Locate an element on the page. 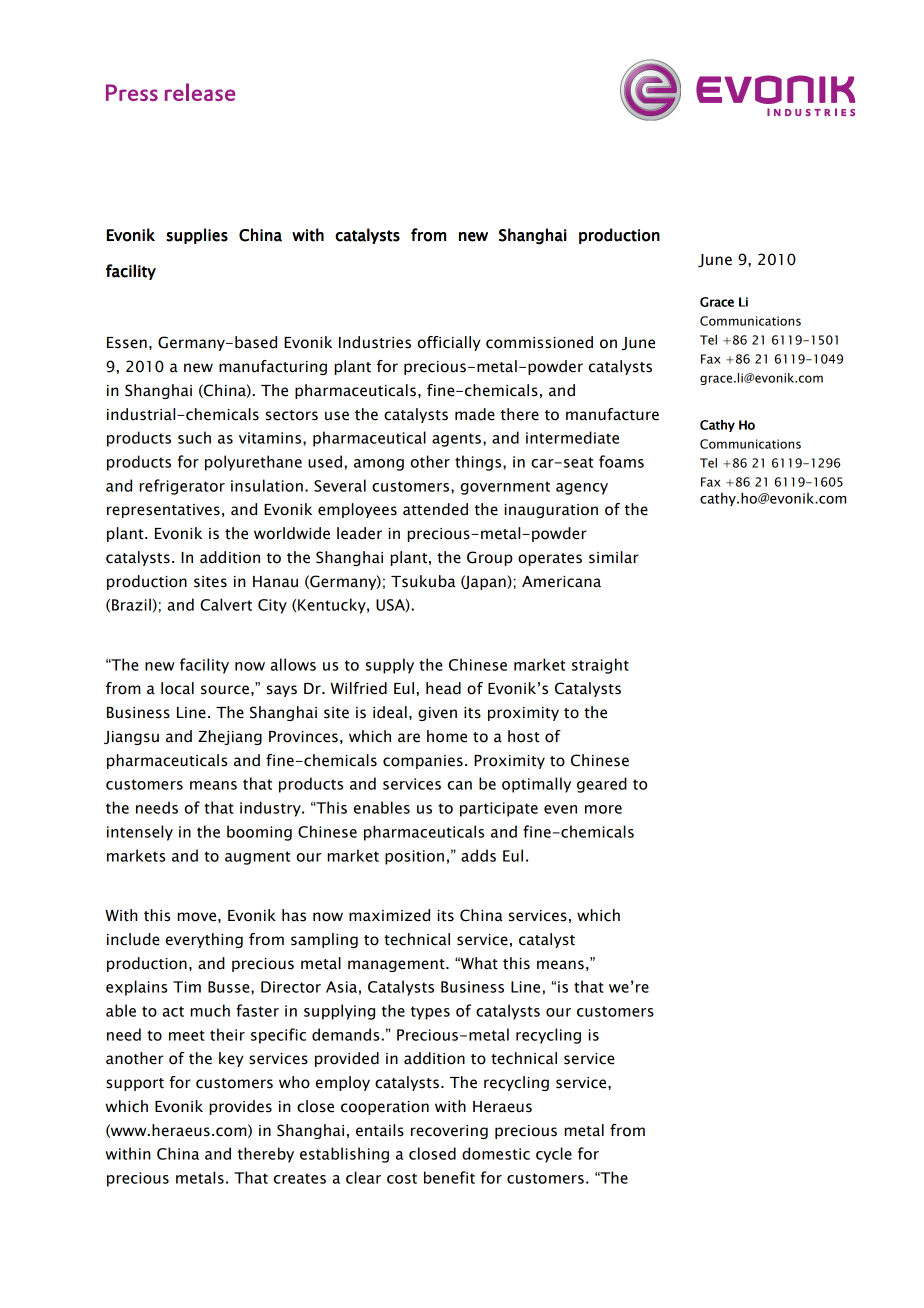  management is located at coordinates (397, 965).
